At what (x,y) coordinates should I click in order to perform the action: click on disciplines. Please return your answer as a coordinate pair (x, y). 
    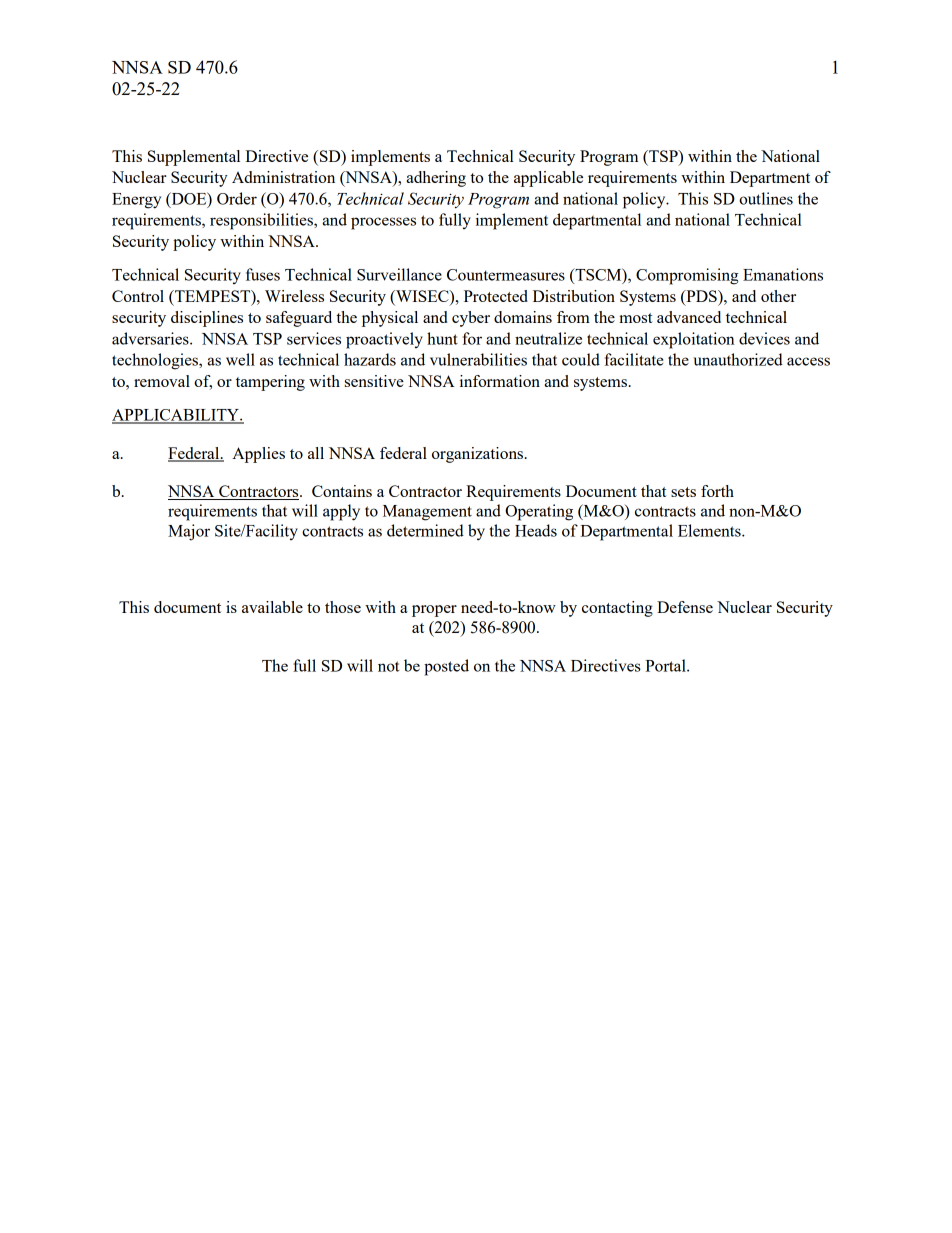
    Looking at the image, I should click on (207, 319).
